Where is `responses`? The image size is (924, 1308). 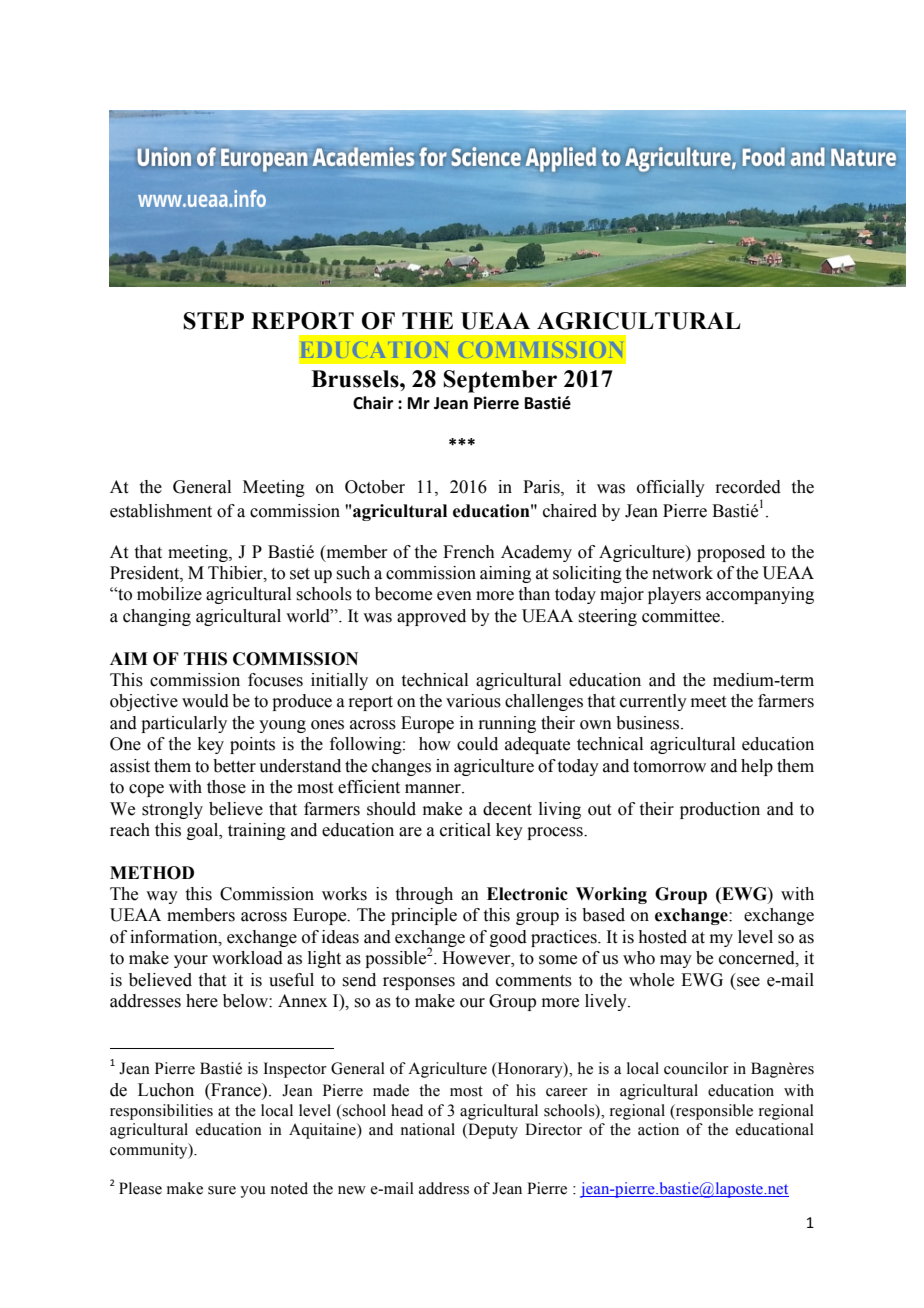
responses is located at coordinates (419, 983).
